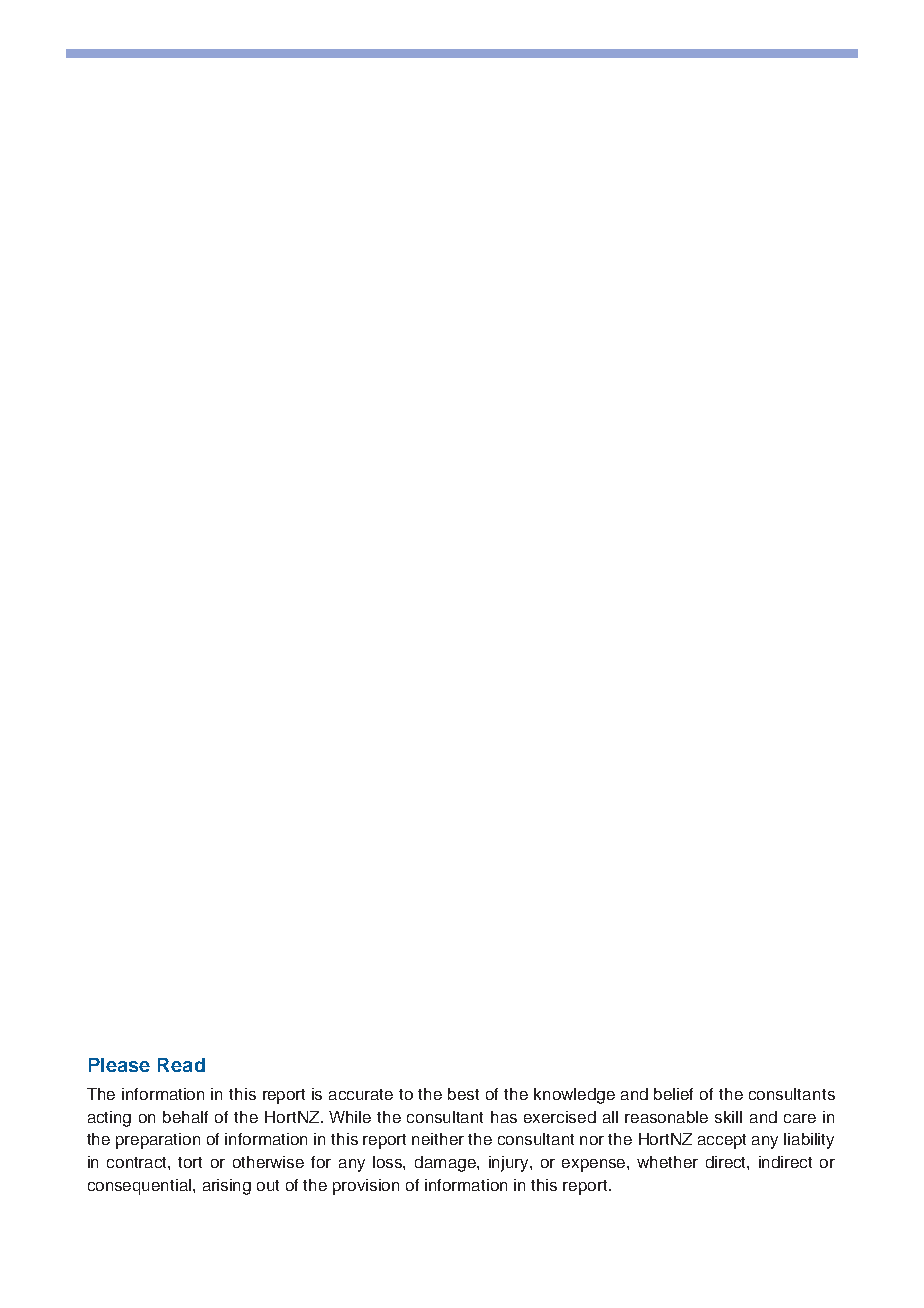 Image resolution: width=924 pixels, height=1308 pixels. What do you see at coordinates (181, 1065) in the page?
I see `Read` at bounding box center [181, 1065].
